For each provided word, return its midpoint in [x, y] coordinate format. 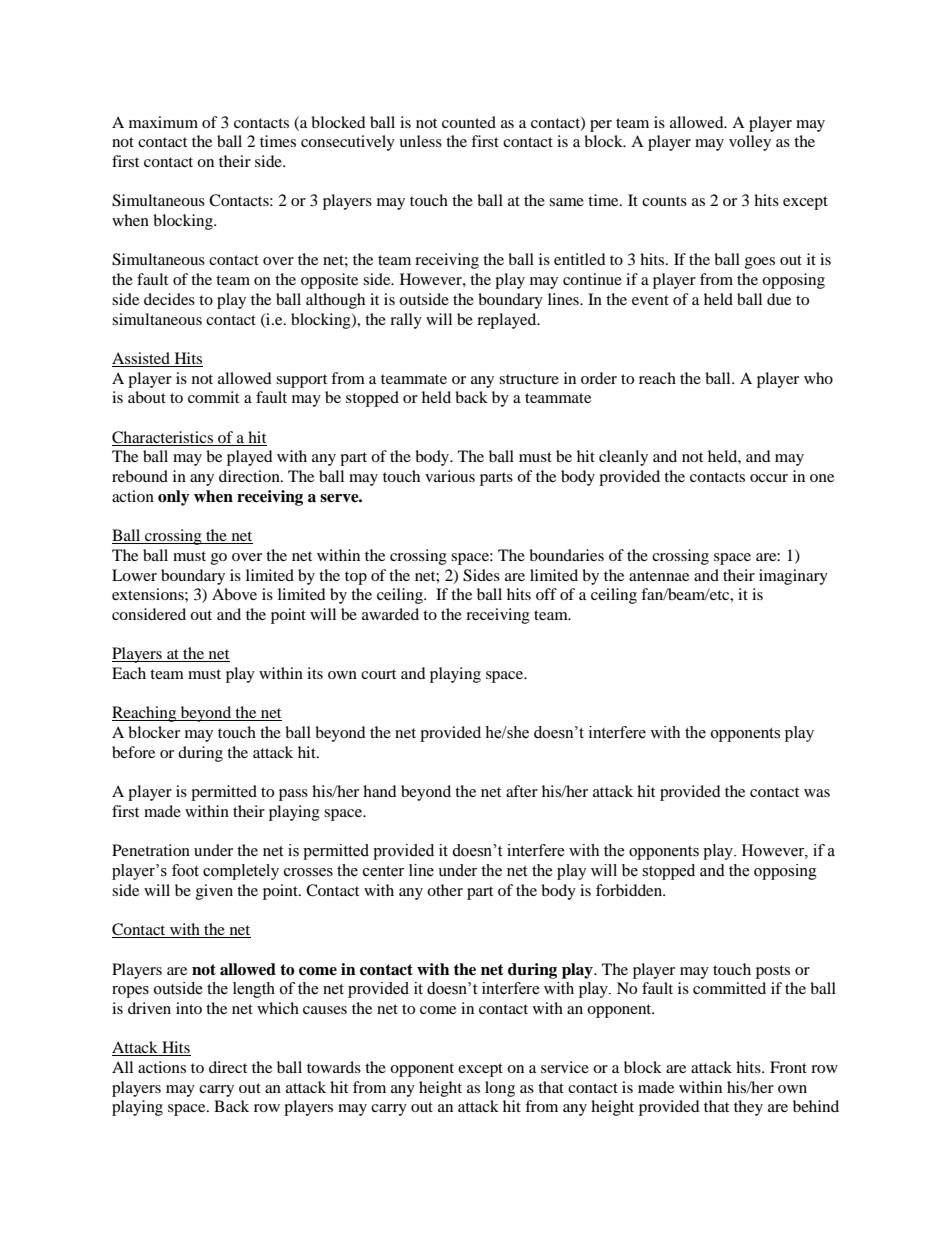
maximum [163, 122]
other [445, 890]
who [818, 378]
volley [750, 143]
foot [185, 870]
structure [529, 379]
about [147, 397]
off [546, 594]
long [500, 1089]
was [817, 793]
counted [469, 122]
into [189, 1008]
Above [234, 594]
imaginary [793, 577]
